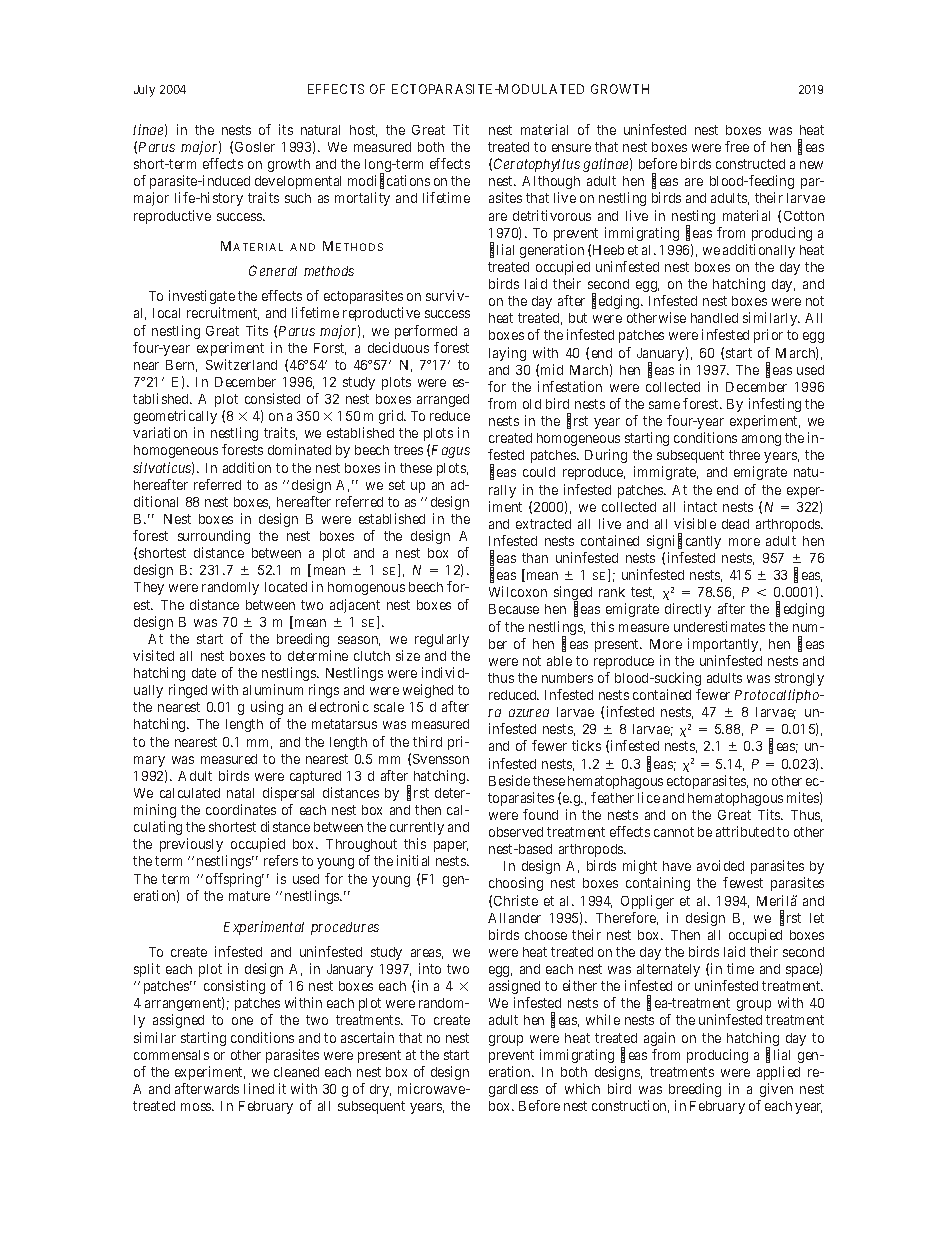 This screenshot has width=952, height=1233. Describe the element at coordinates (719, 626) in the screenshot. I see `underestimates` at that location.
